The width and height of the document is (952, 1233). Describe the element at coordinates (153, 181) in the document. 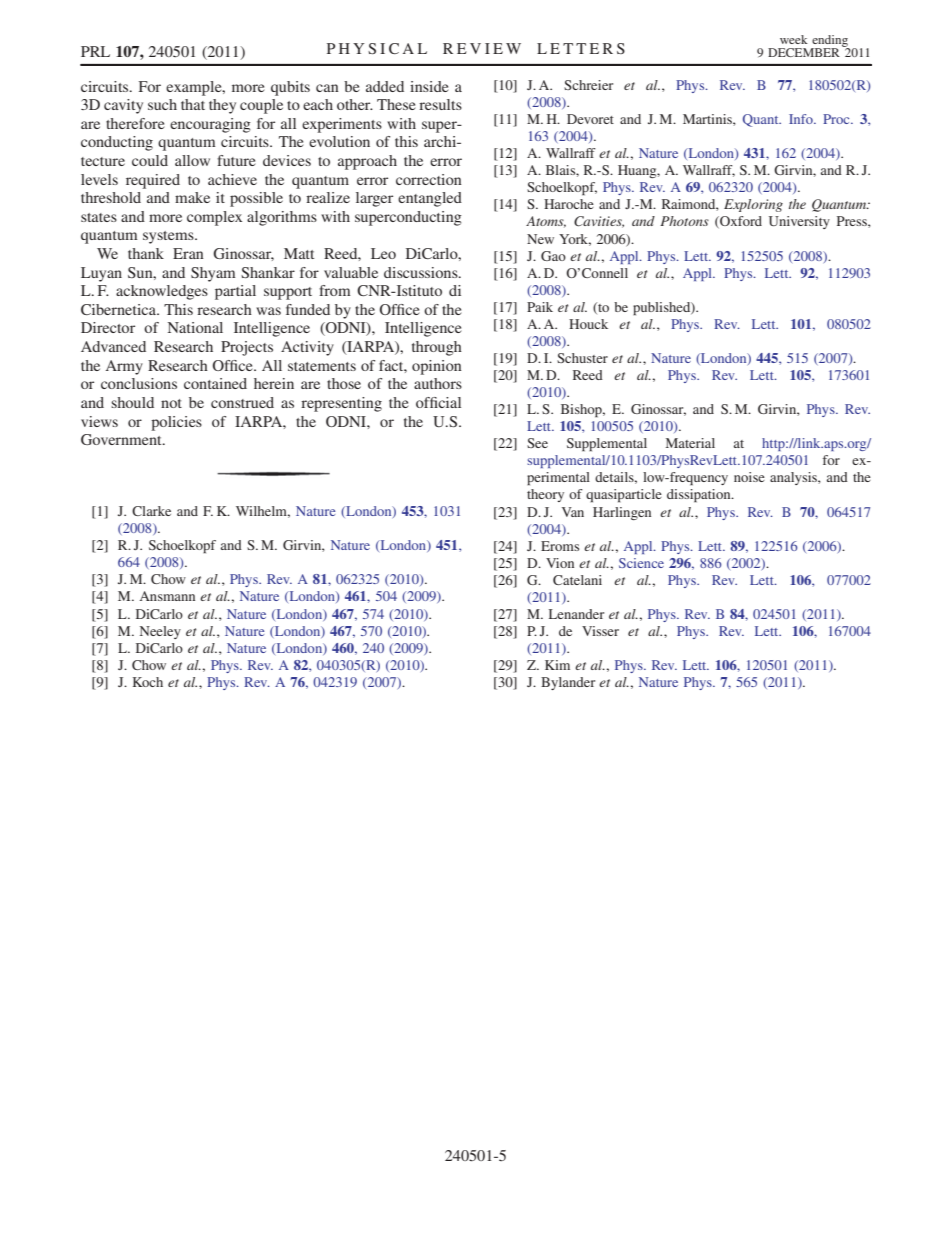

I see `required` at that location.
